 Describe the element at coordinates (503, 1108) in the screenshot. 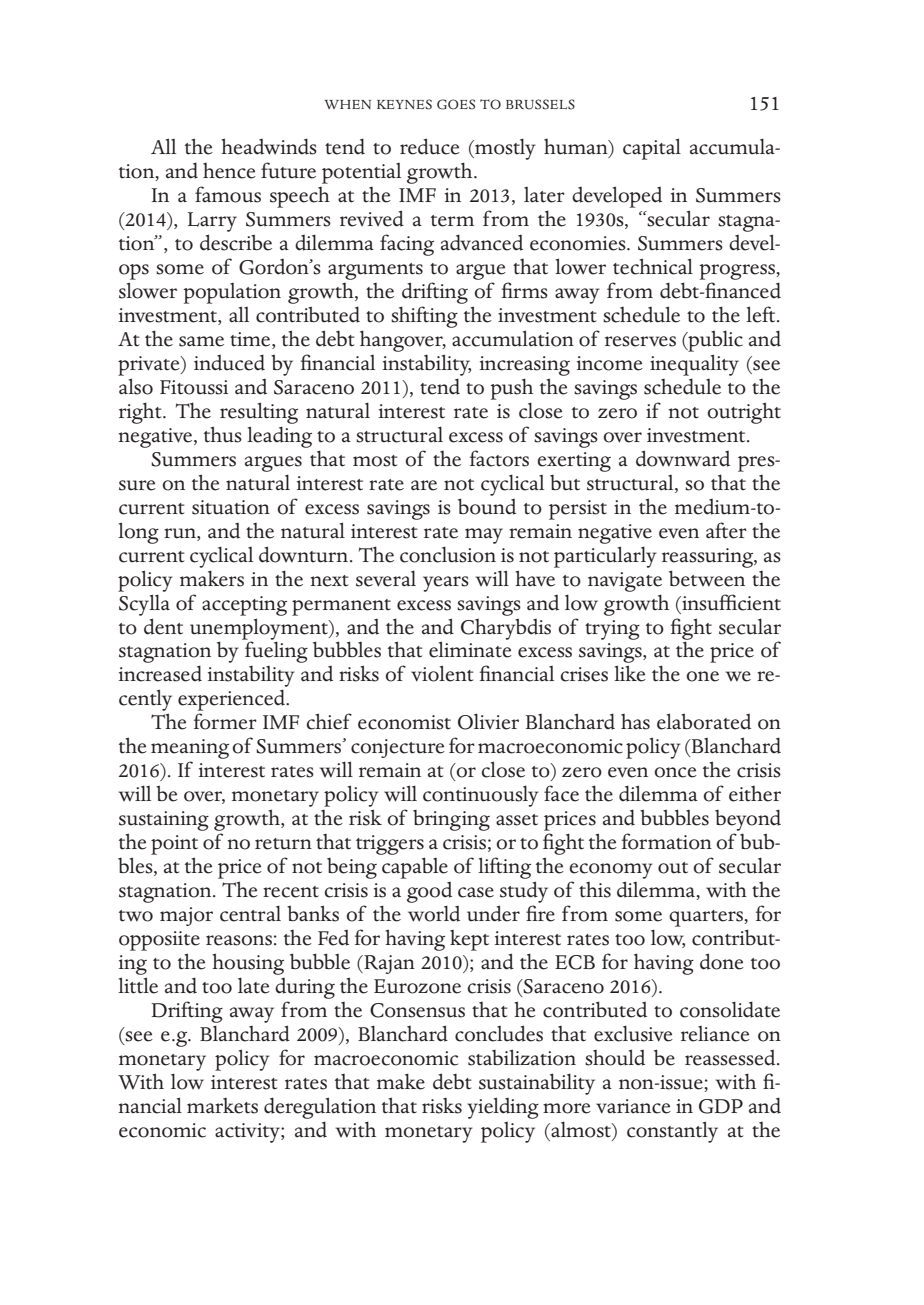

I see `yielding` at that location.
